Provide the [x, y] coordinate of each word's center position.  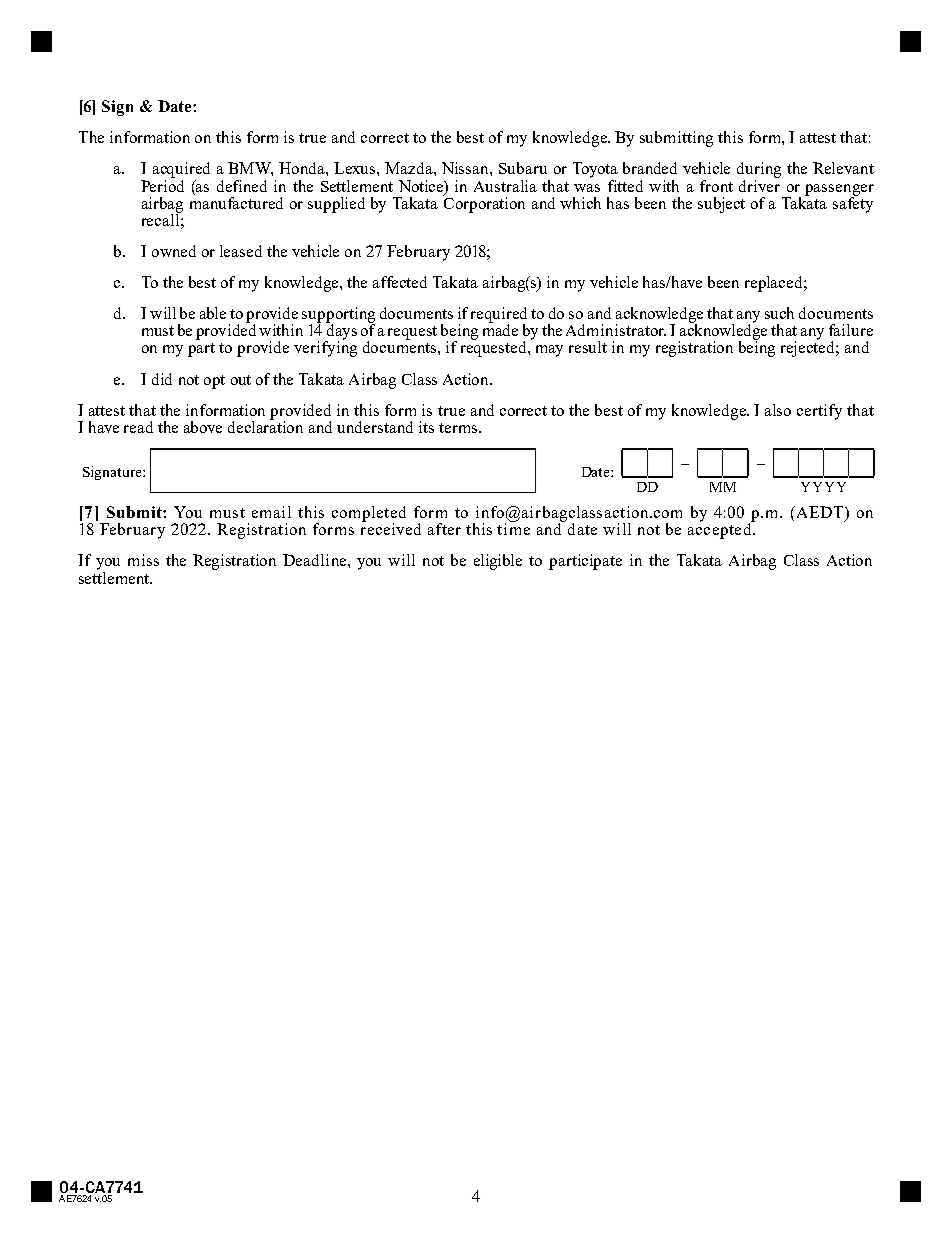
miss [143, 560]
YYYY [823, 487]
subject [721, 205]
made [500, 329]
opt [214, 382]
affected [400, 282]
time [513, 528]
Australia [505, 186]
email [271, 512]
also [778, 410]
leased [241, 251]
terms [459, 428]
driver [759, 184]
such [779, 313]
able [213, 313]
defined [242, 186]
